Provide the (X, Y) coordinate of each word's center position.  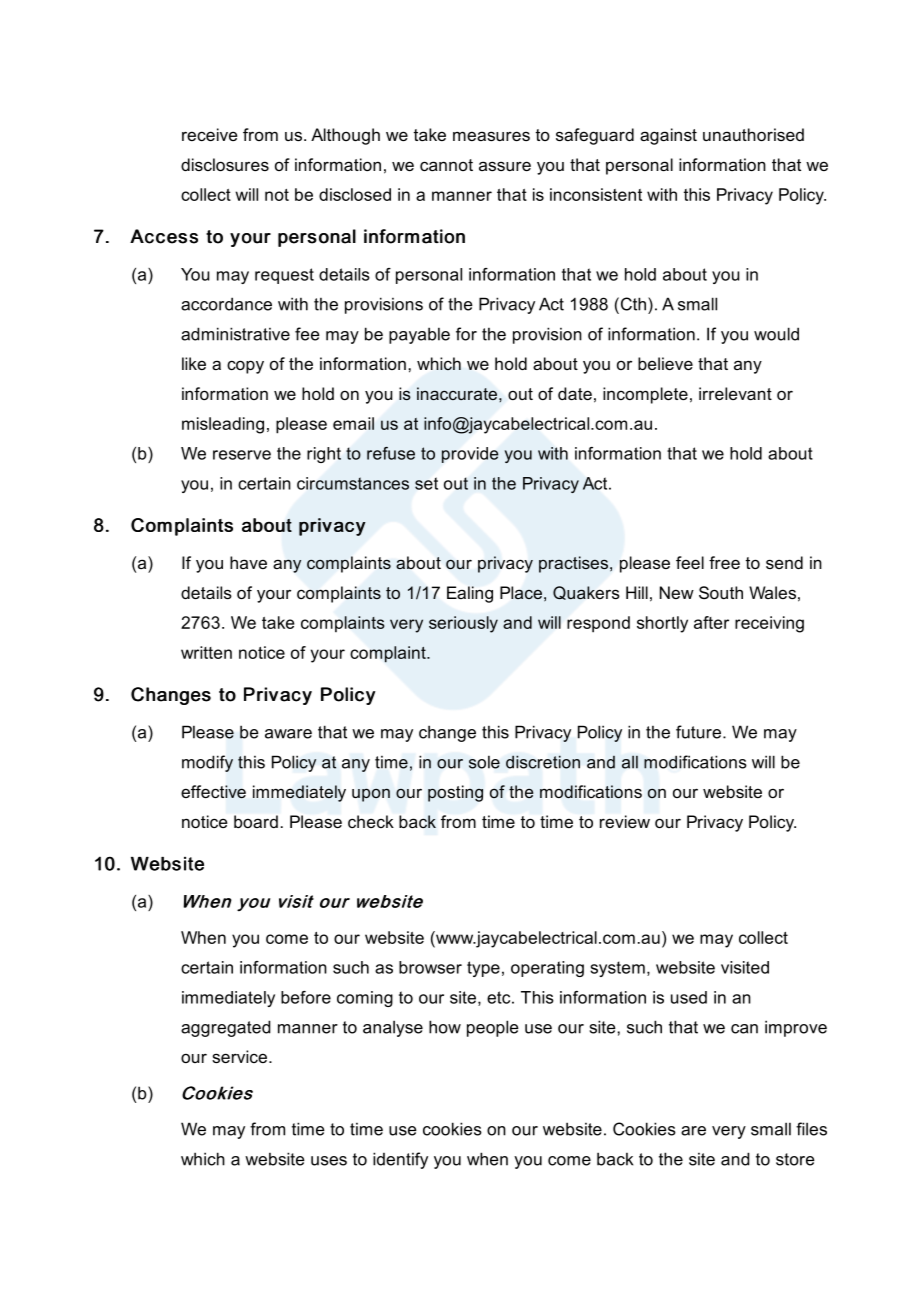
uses (329, 1161)
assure (505, 166)
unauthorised (753, 134)
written (206, 652)
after (711, 622)
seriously (463, 624)
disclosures (225, 164)
